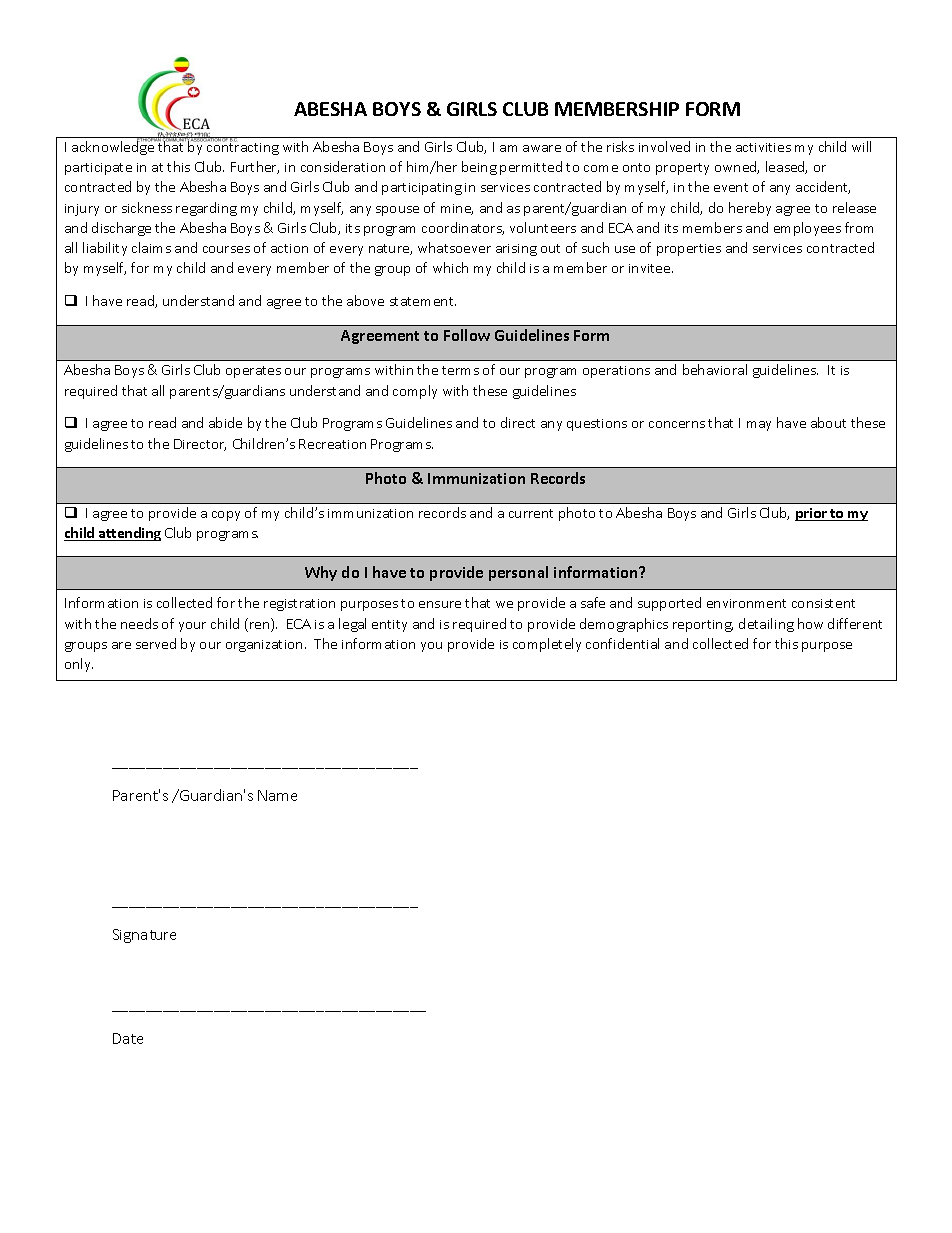  Describe the element at coordinates (79, 665) in the screenshot. I see `only` at that location.
